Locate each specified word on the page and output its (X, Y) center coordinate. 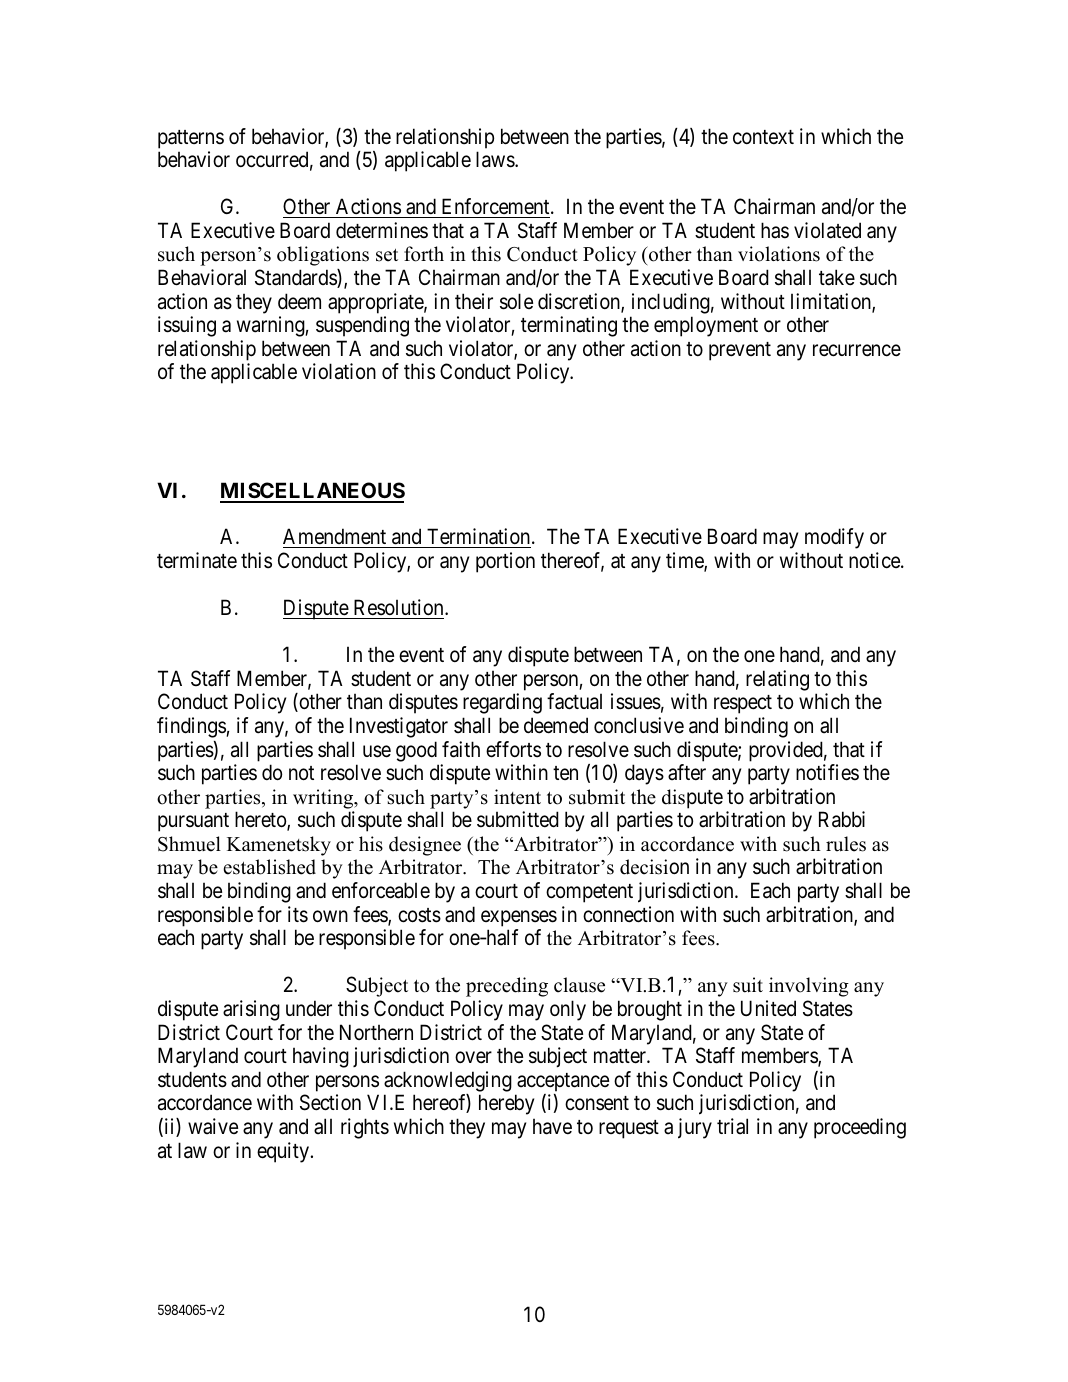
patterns (191, 139)
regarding (502, 703)
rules (846, 844)
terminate (197, 560)
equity (284, 1152)
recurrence (857, 350)
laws (496, 159)
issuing (187, 326)
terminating (569, 326)
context (763, 137)
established (269, 867)
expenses (519, 918)
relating (777, 680)
